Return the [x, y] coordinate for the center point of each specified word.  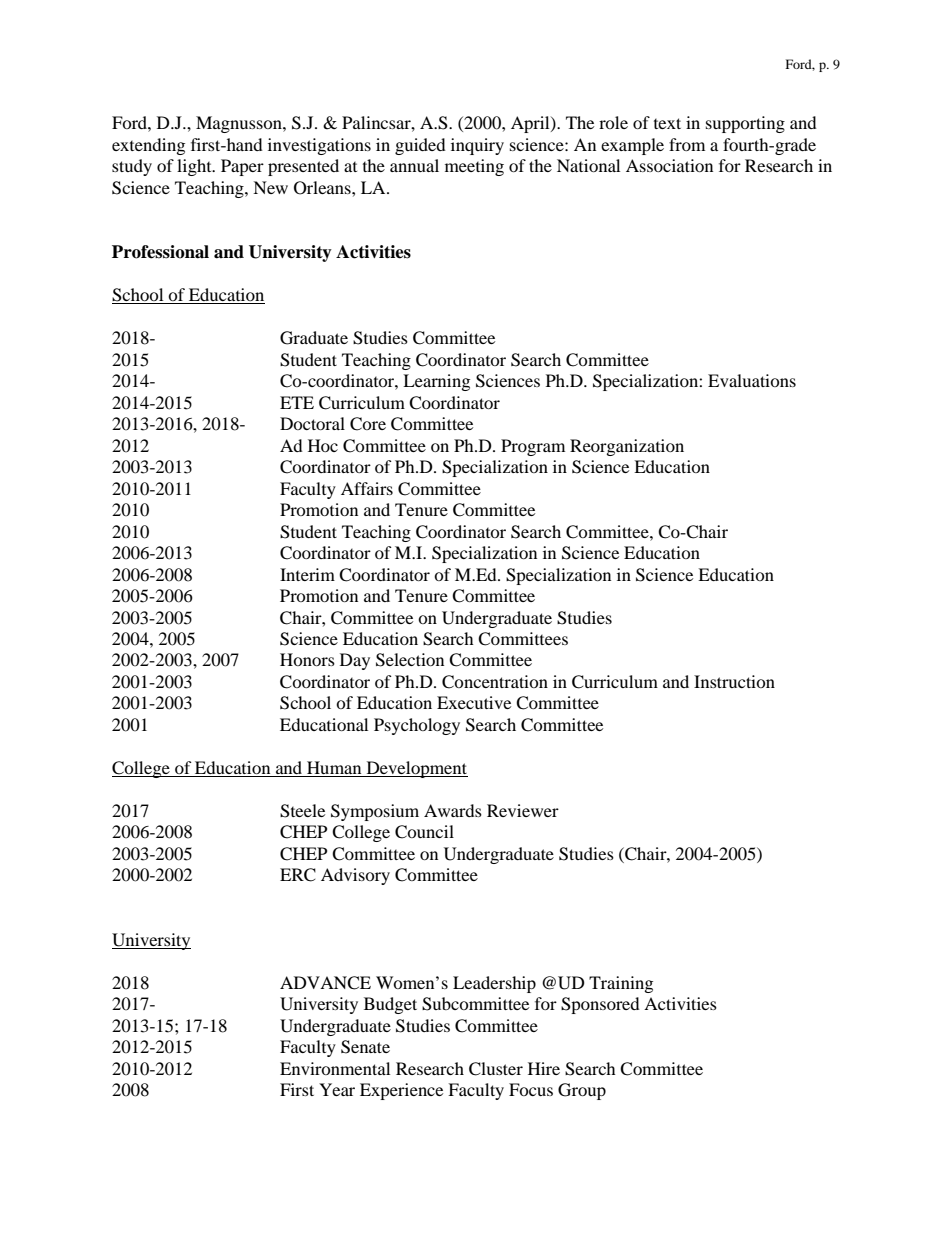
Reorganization [627, 447]
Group [582, 1091]
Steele [302, 811]
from [687, 144]
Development [416, 769]
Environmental [335, 1068]
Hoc [323, 445]
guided [420, 146]
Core [368, 424]
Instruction [734, 681]
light [195, 167]
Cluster [496, 1069]
